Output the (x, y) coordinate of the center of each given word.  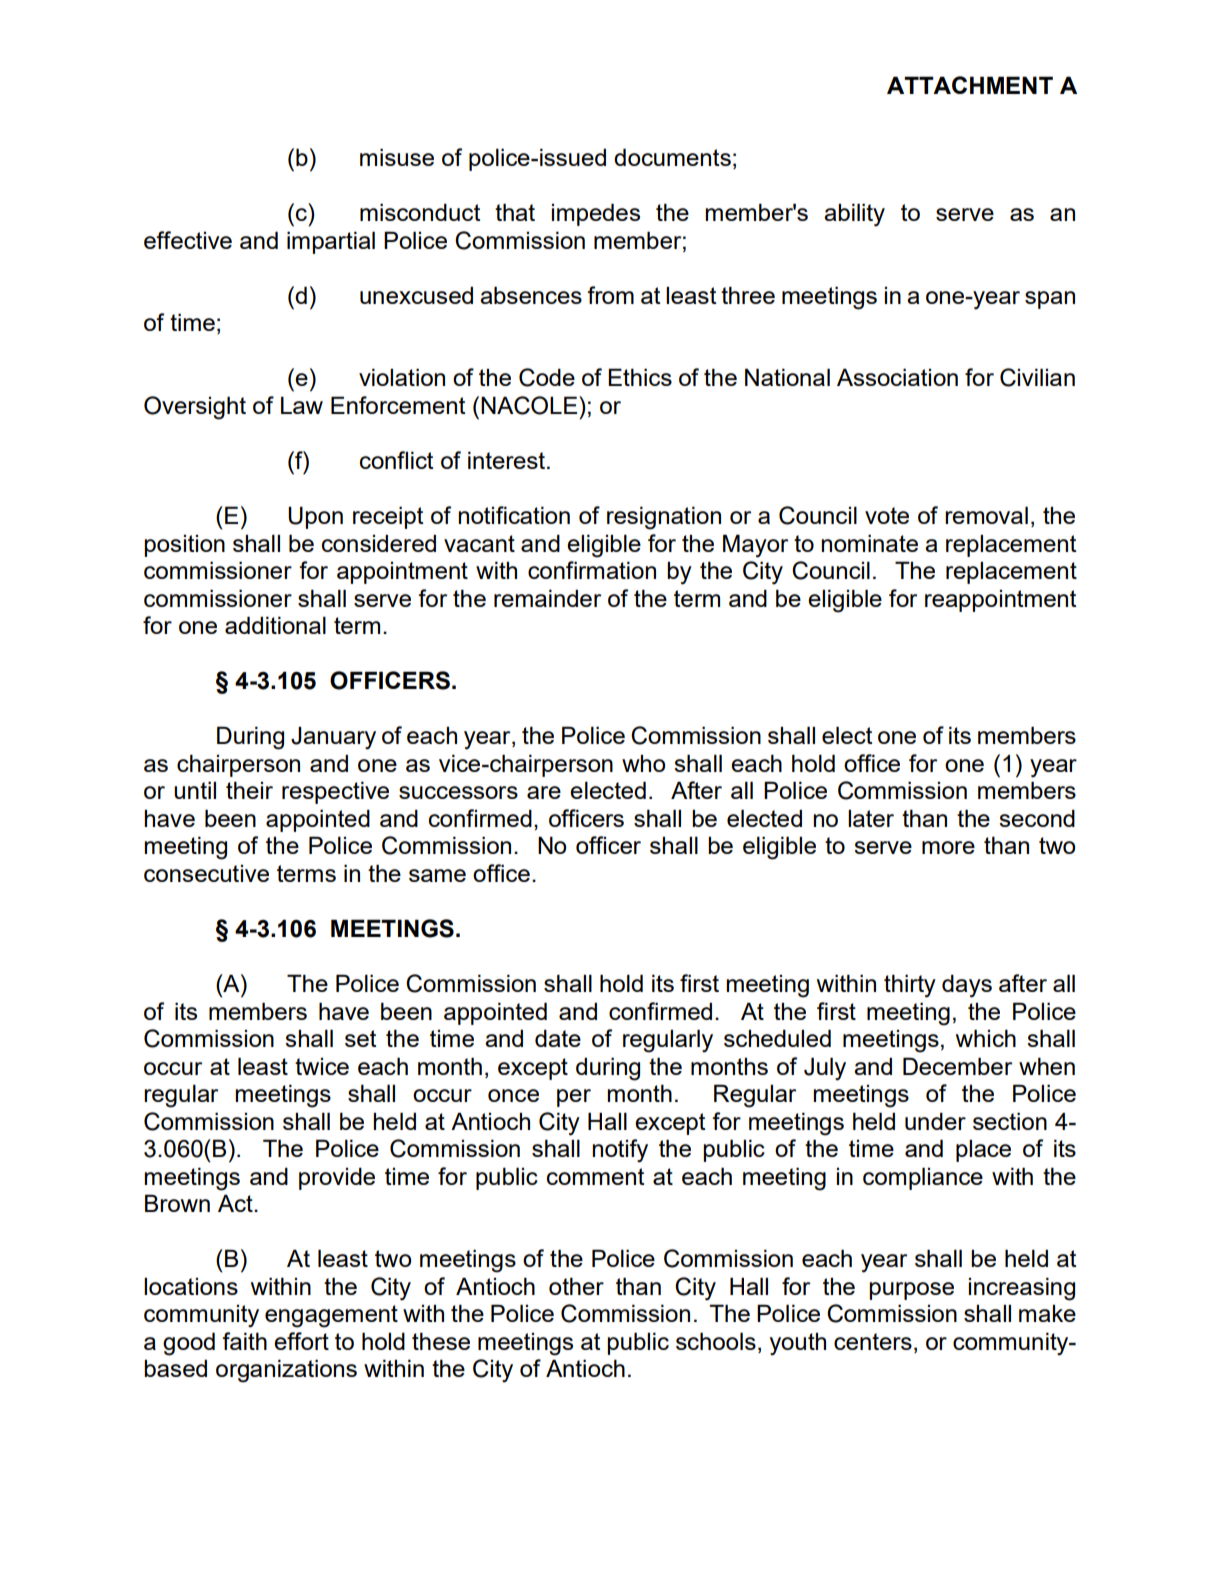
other (576, 1286)
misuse (397, 157)
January (333, 738)
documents (672, 157)
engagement (331, 1316)
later (871, 818)
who (643, 763)
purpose (911, 1291)
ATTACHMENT (970, 85)
